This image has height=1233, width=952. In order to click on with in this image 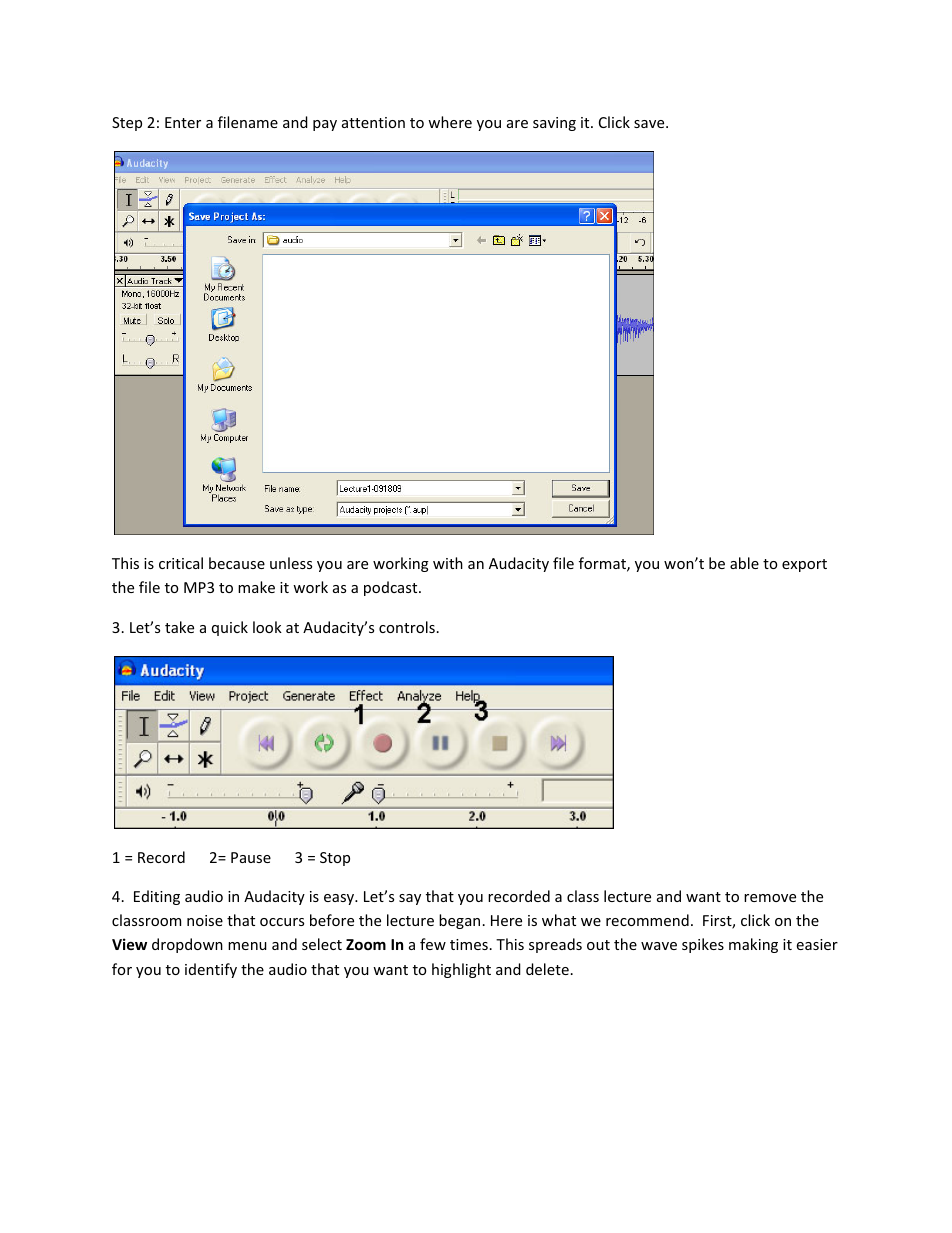, I will do `click(448, 563)`.
